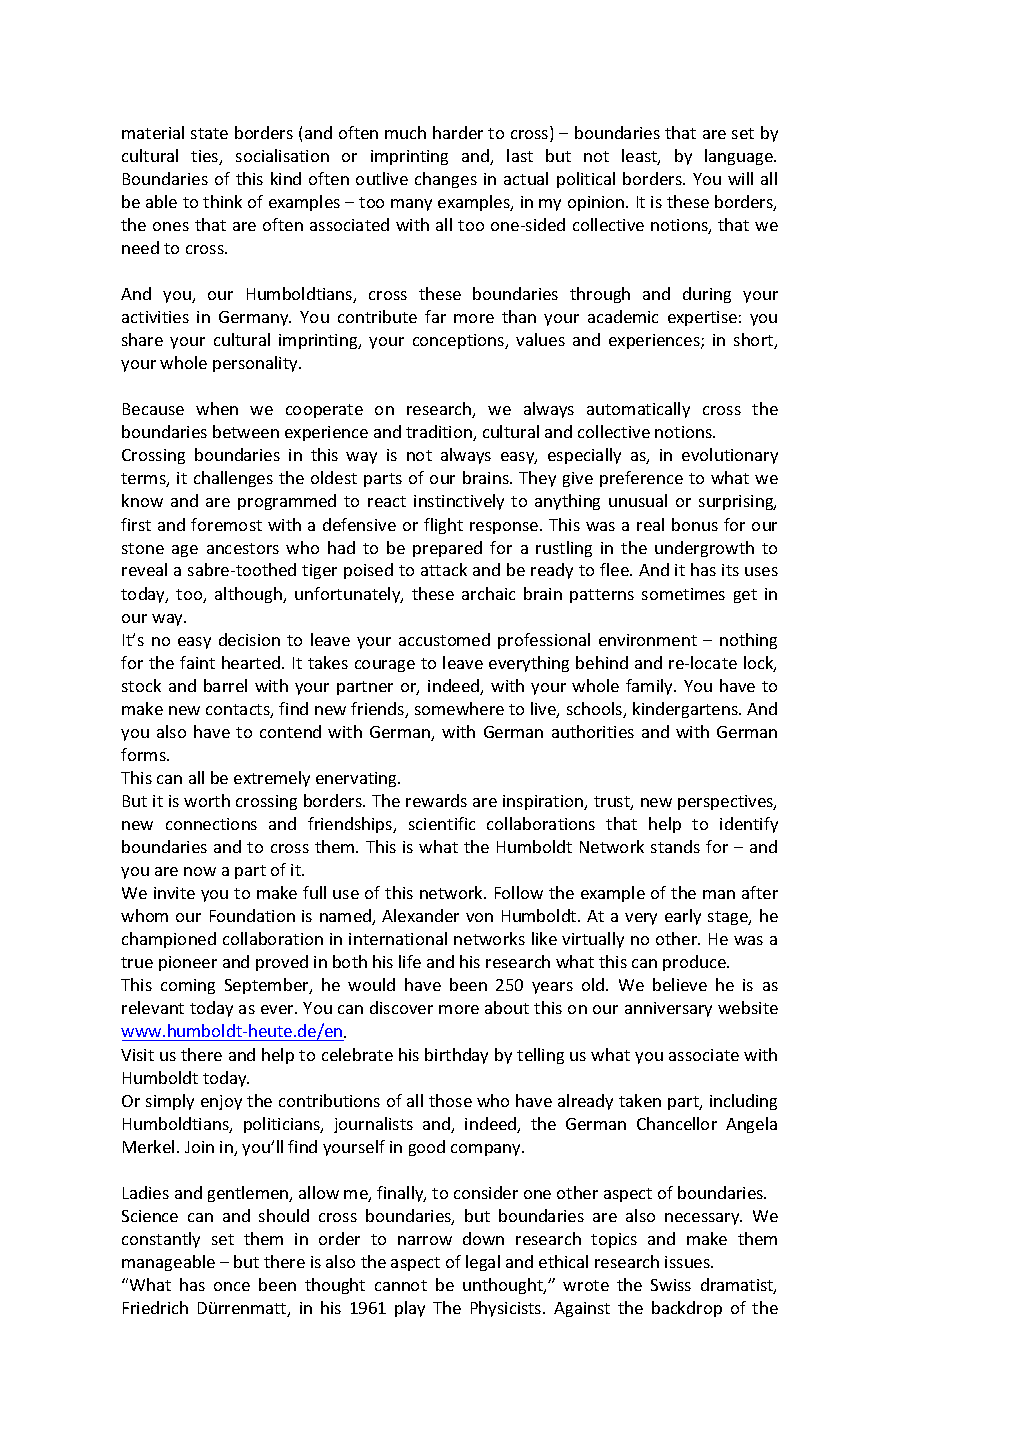 Image resolution: width=1022 pixels, height=1445 pixels. Describe the element at coordinates (730, 456) in the screenshot. I see `evolutionary` at that location.
